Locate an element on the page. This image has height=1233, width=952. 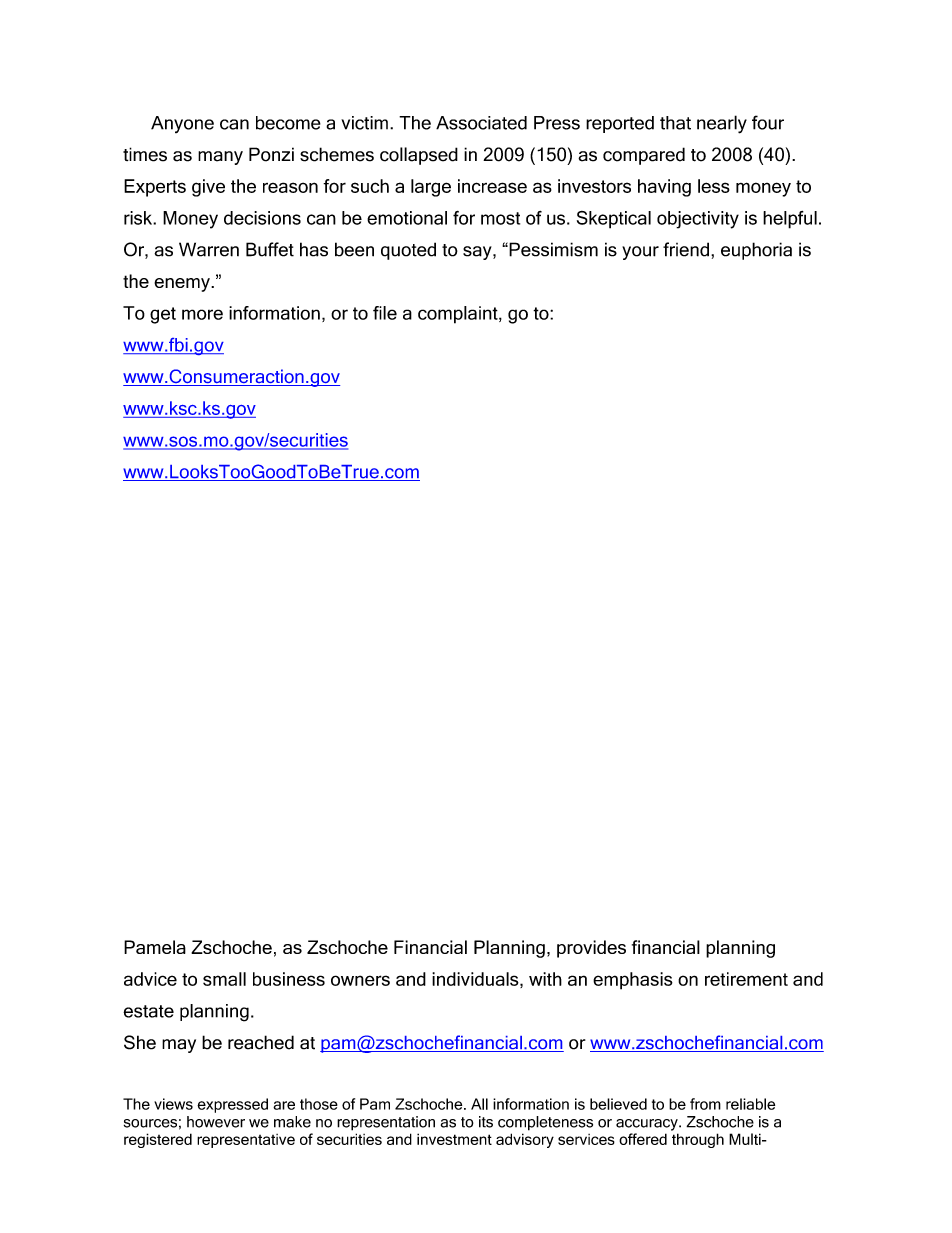
provides is located at coordinates (591, 949).
